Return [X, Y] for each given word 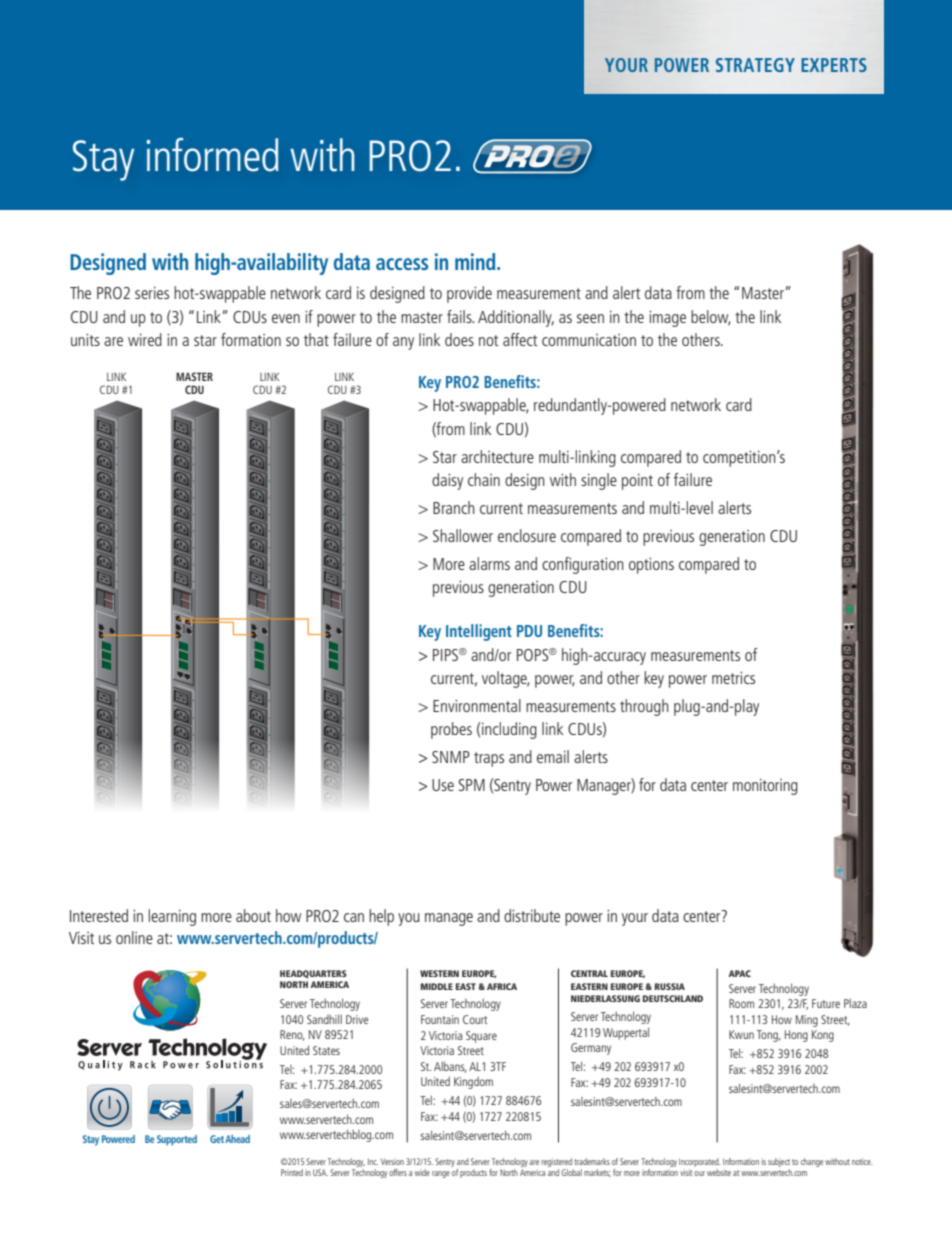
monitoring [765, 787]
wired [145, 339]
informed [212, 155]
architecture [497, 456]
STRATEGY [755, 65]
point [637, 482]
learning [172, 917]
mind [476, 261]
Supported [177, 1140]
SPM [472, 785]
